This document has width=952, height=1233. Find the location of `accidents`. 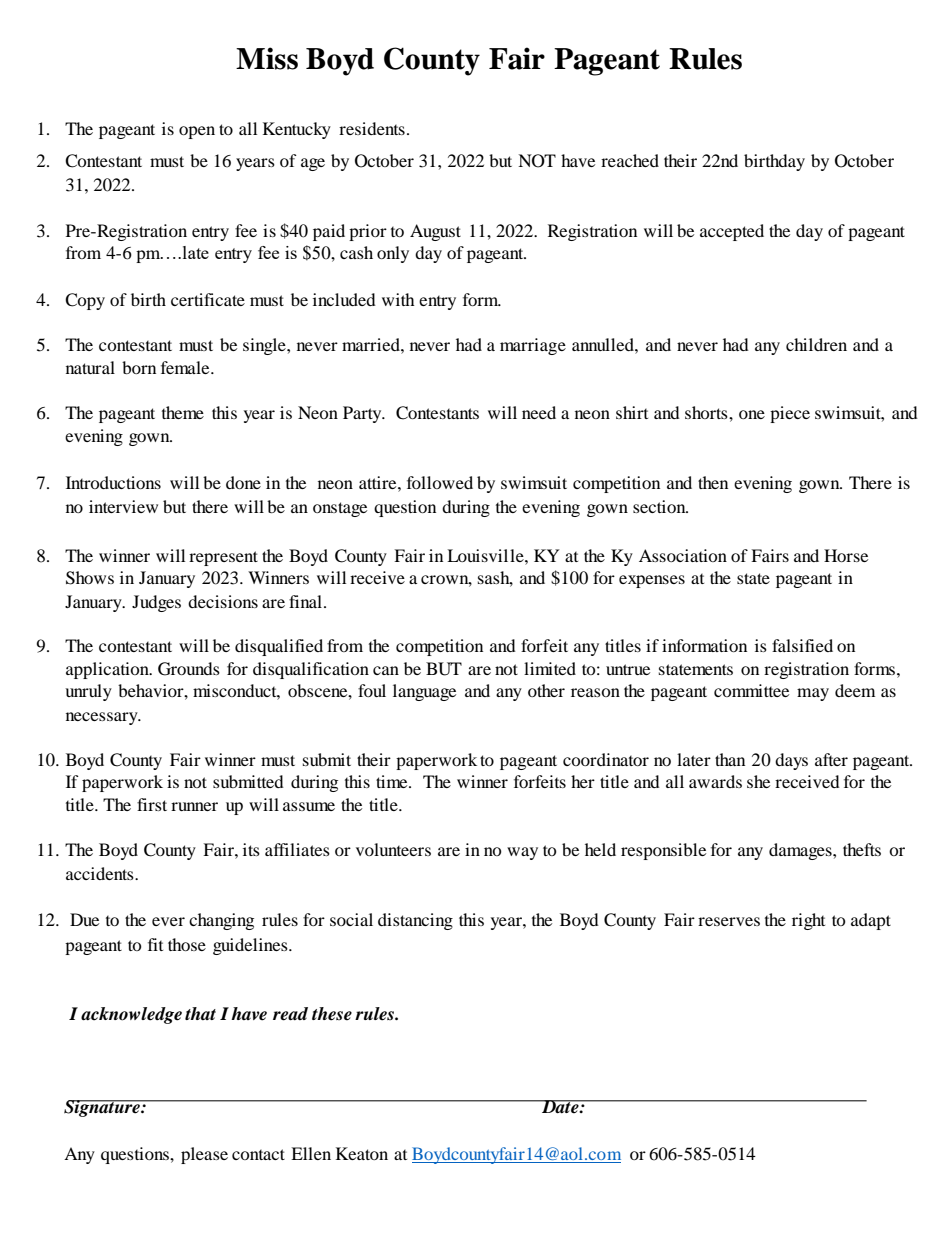

accidents is located at coordinates (101, 873).
